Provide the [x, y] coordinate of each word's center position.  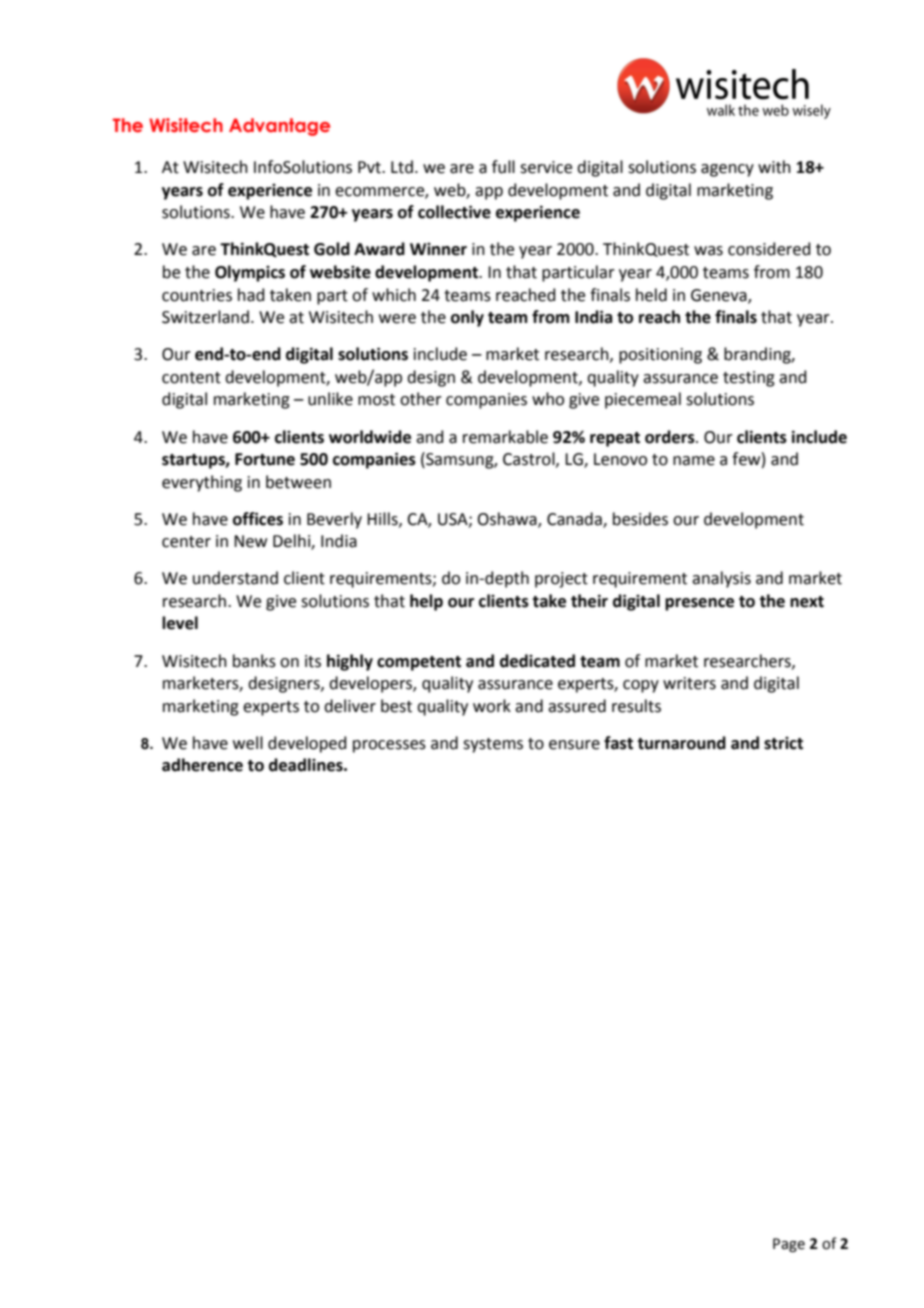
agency [727, 170]
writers [689, 683]
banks [254, 661]
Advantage [279, 127]
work [492, 706]
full [503, 167]
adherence [202, 765]
